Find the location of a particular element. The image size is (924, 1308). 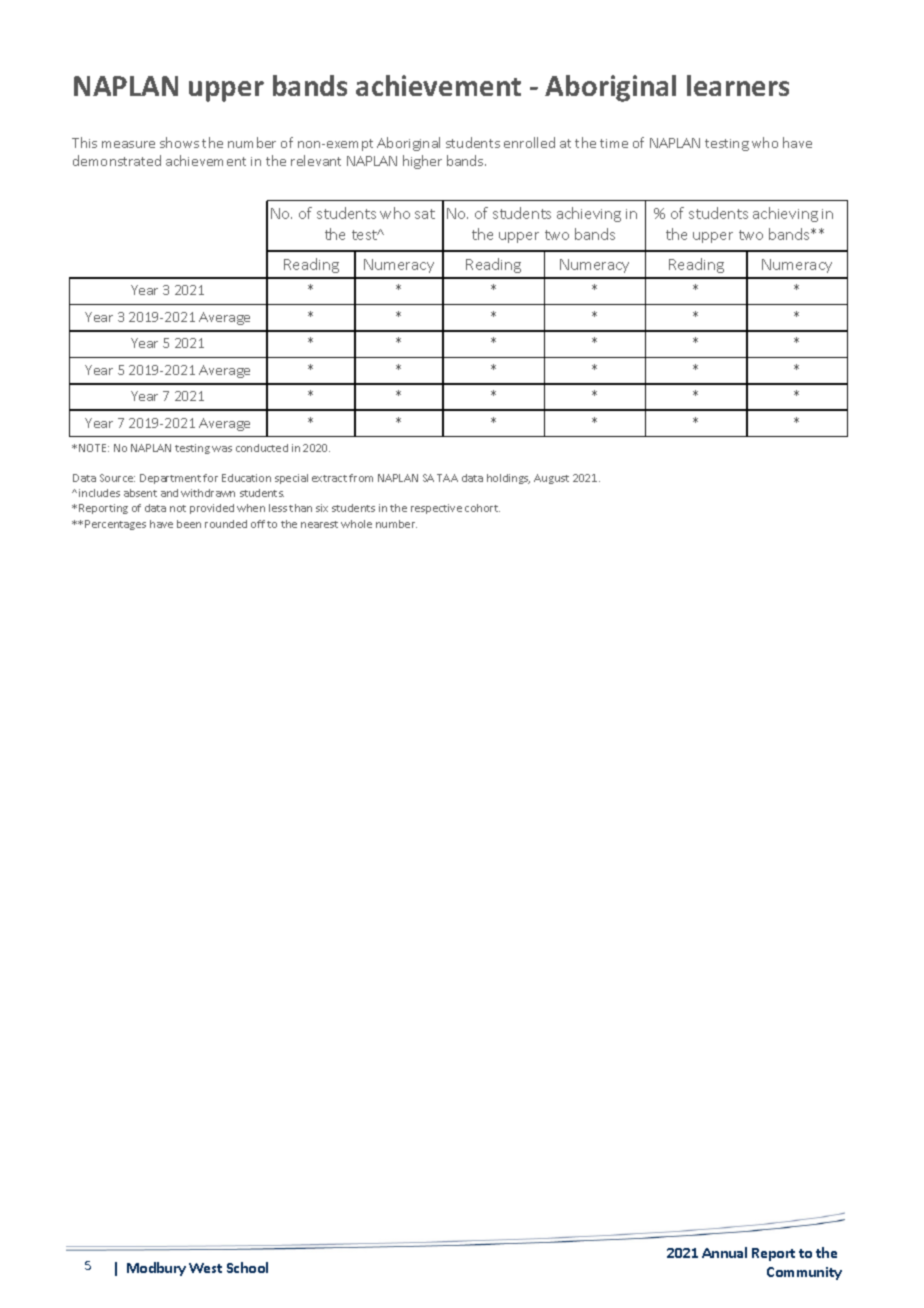

West is located at coordinates (205, 1268).
